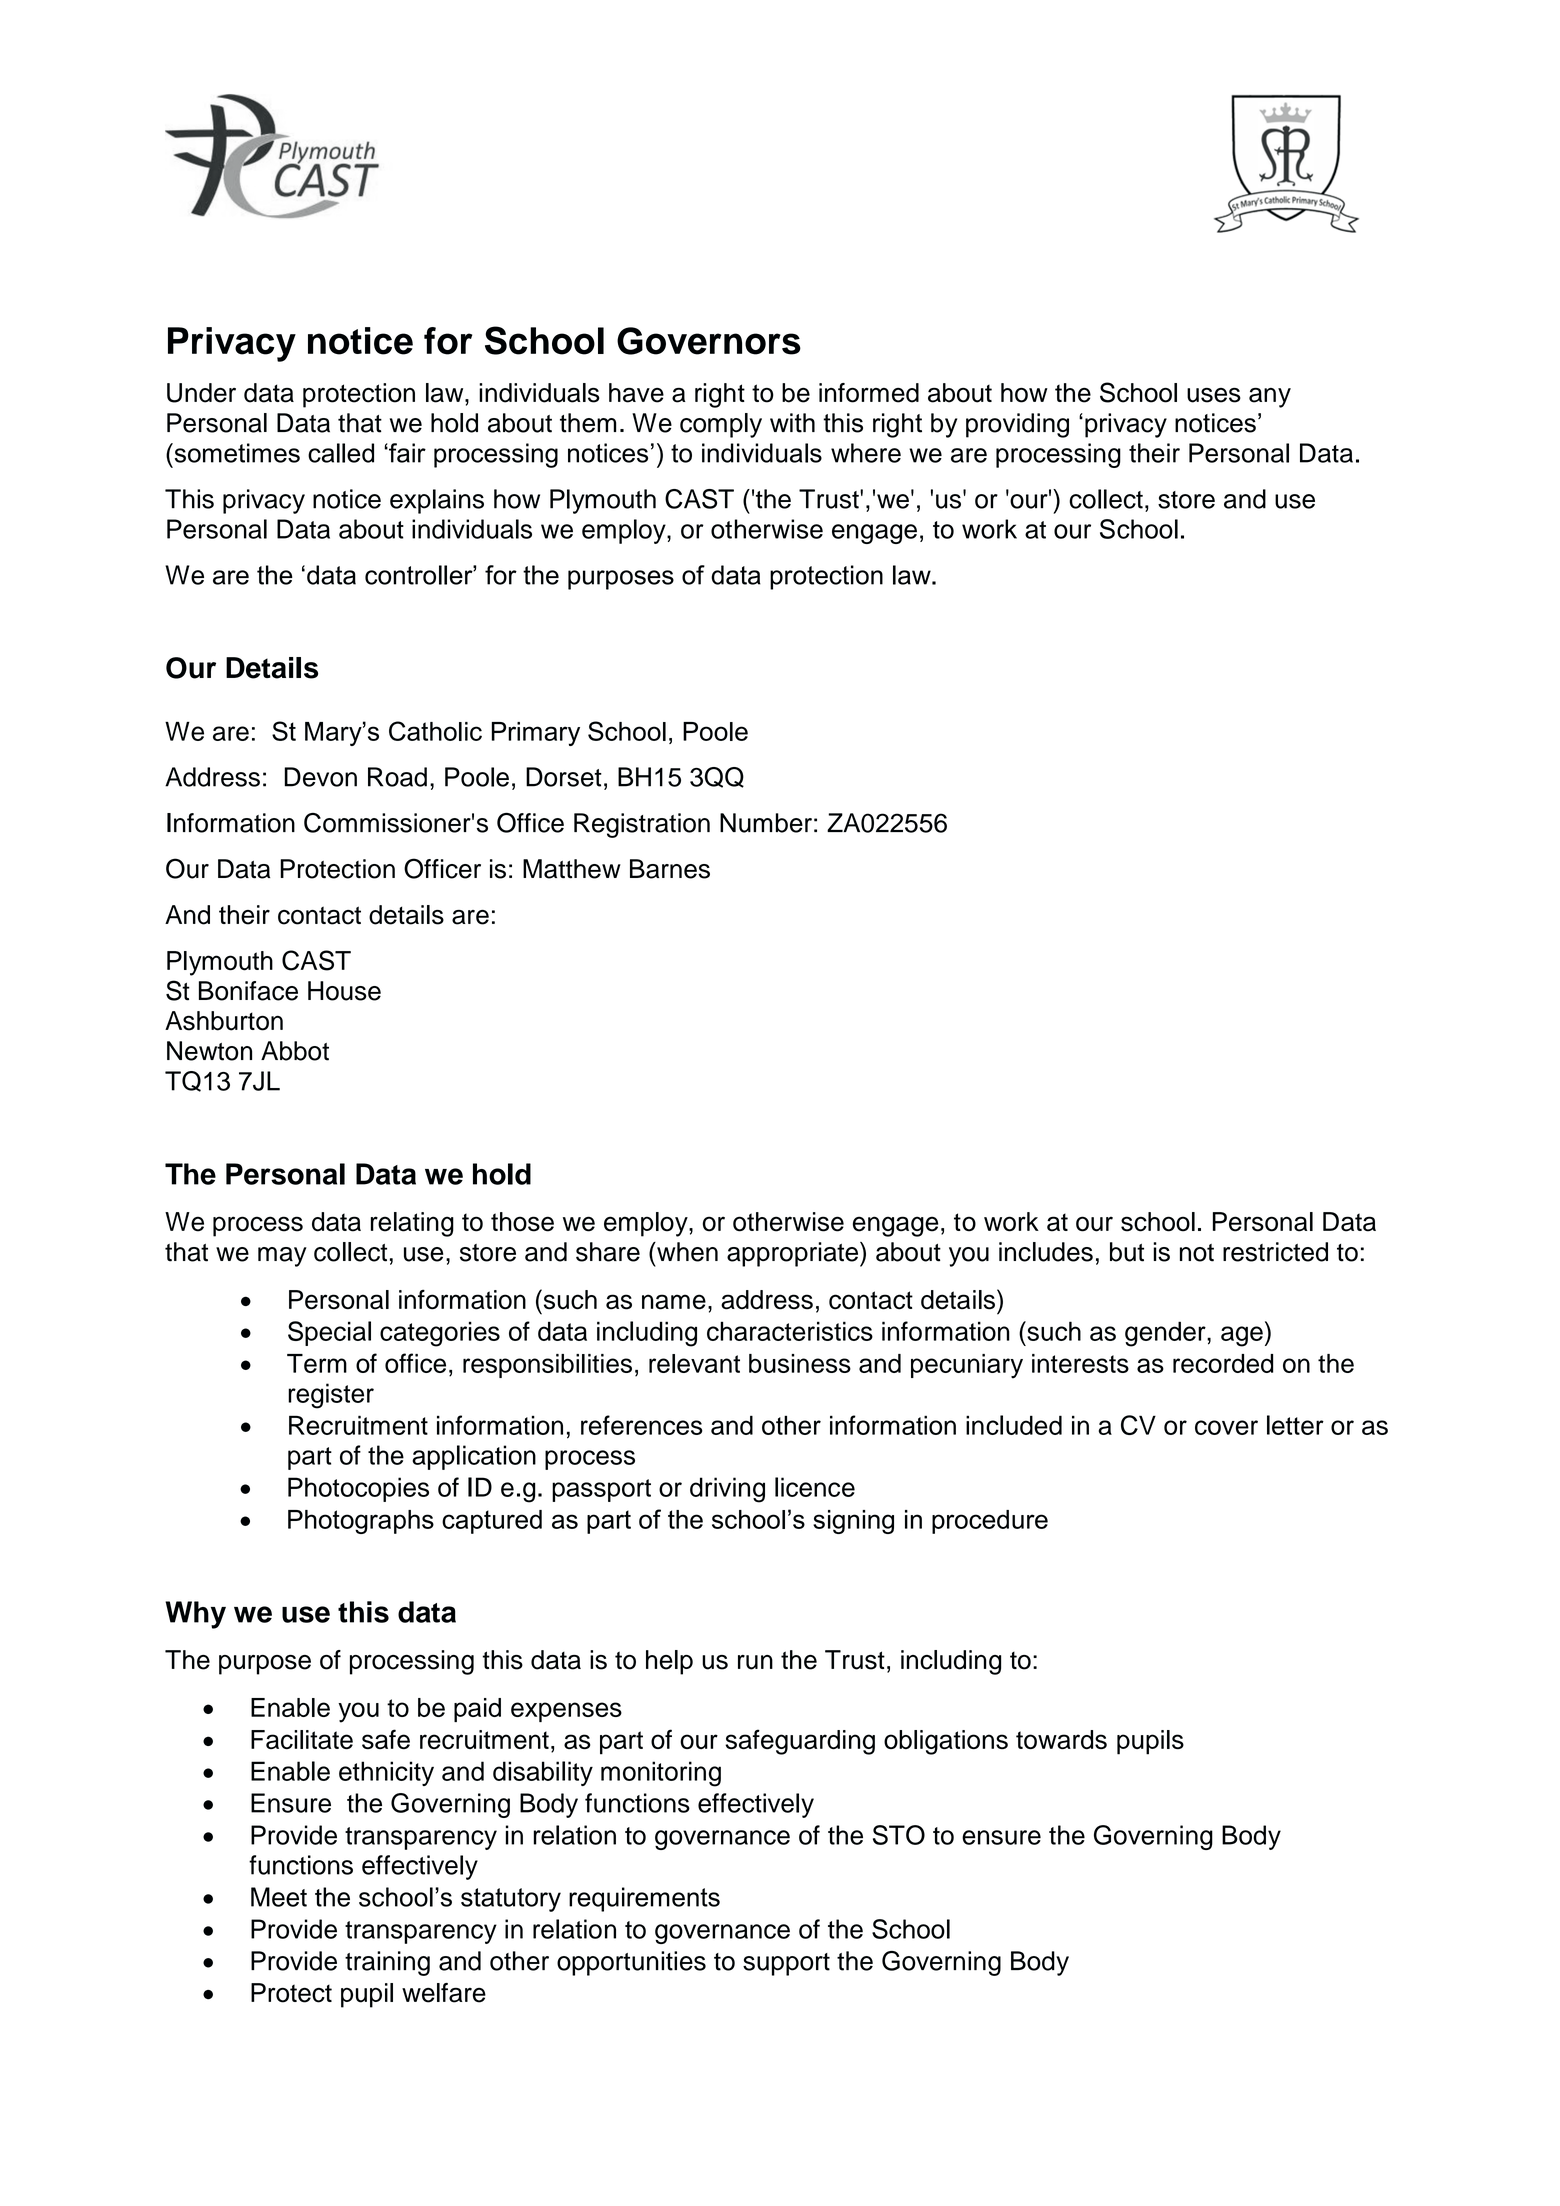 This image has height=2206, width=1560. What do you see at coordinates (1166, 1334) in the image?
I see `gender` at bounding box center [1166, 1334].
